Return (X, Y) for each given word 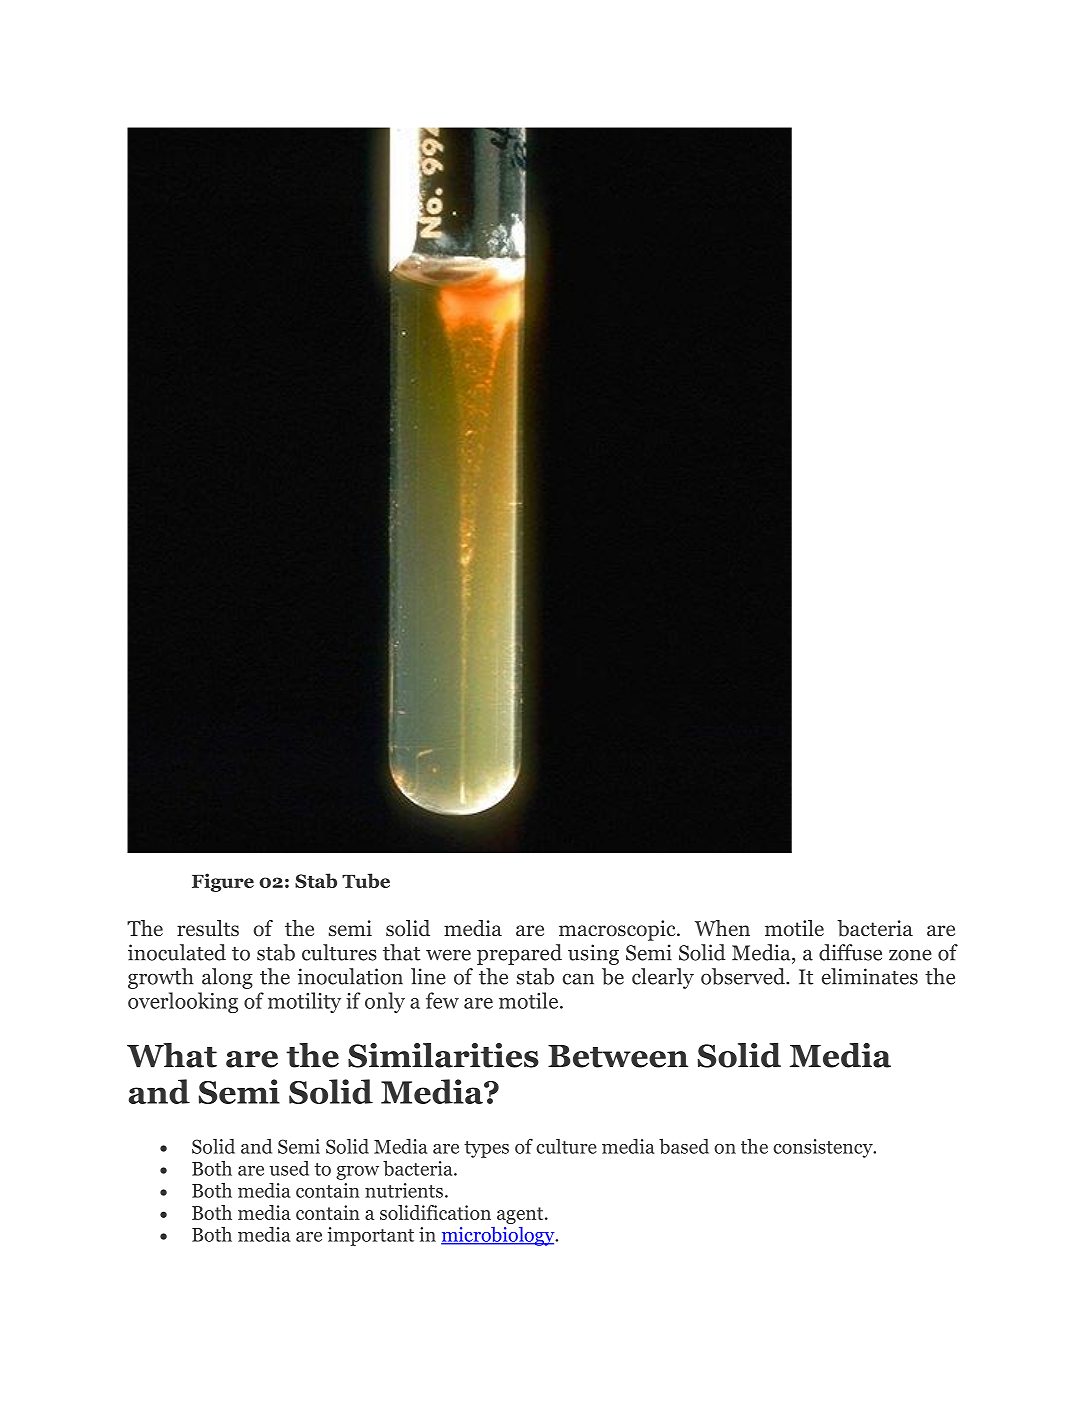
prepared (519, 954)
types (486, 1149)
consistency (824, 1148)
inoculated (177, 952)
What (172, 1055)
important (371, 1236)
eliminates (870, 976)
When (722, 928)
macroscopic (618, 930)
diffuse (850, 952)
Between (618, 1056)
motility (304, 1002)
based (684, 1146)
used (289, 1168)
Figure (223, 882)
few (442, 1000)
